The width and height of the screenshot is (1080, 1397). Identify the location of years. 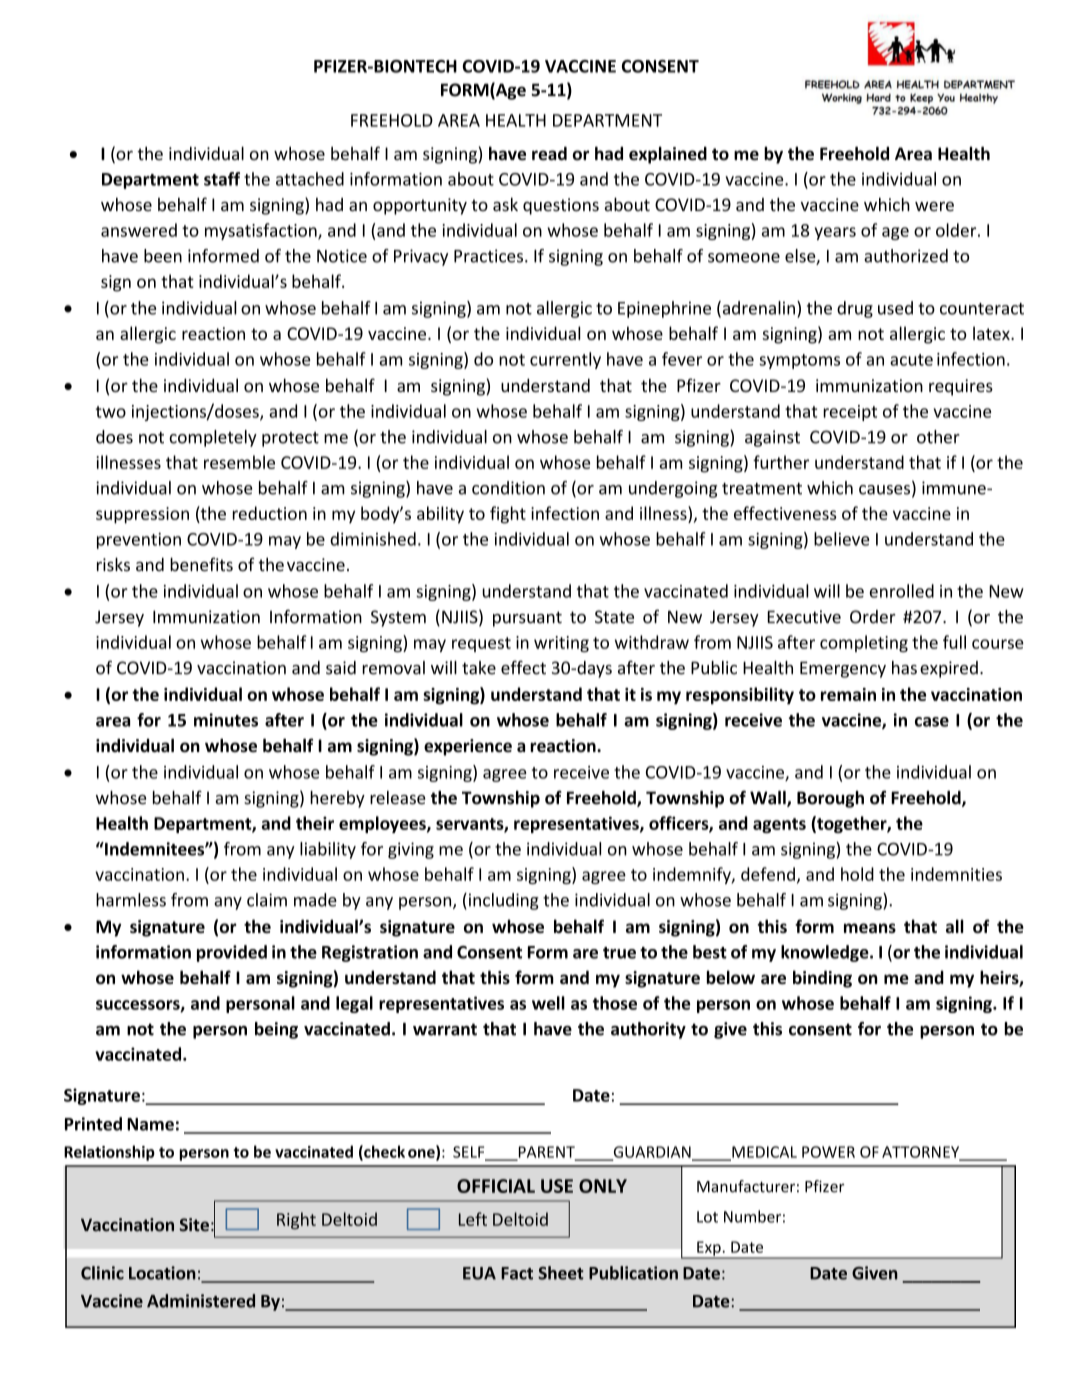
(835, 233).
